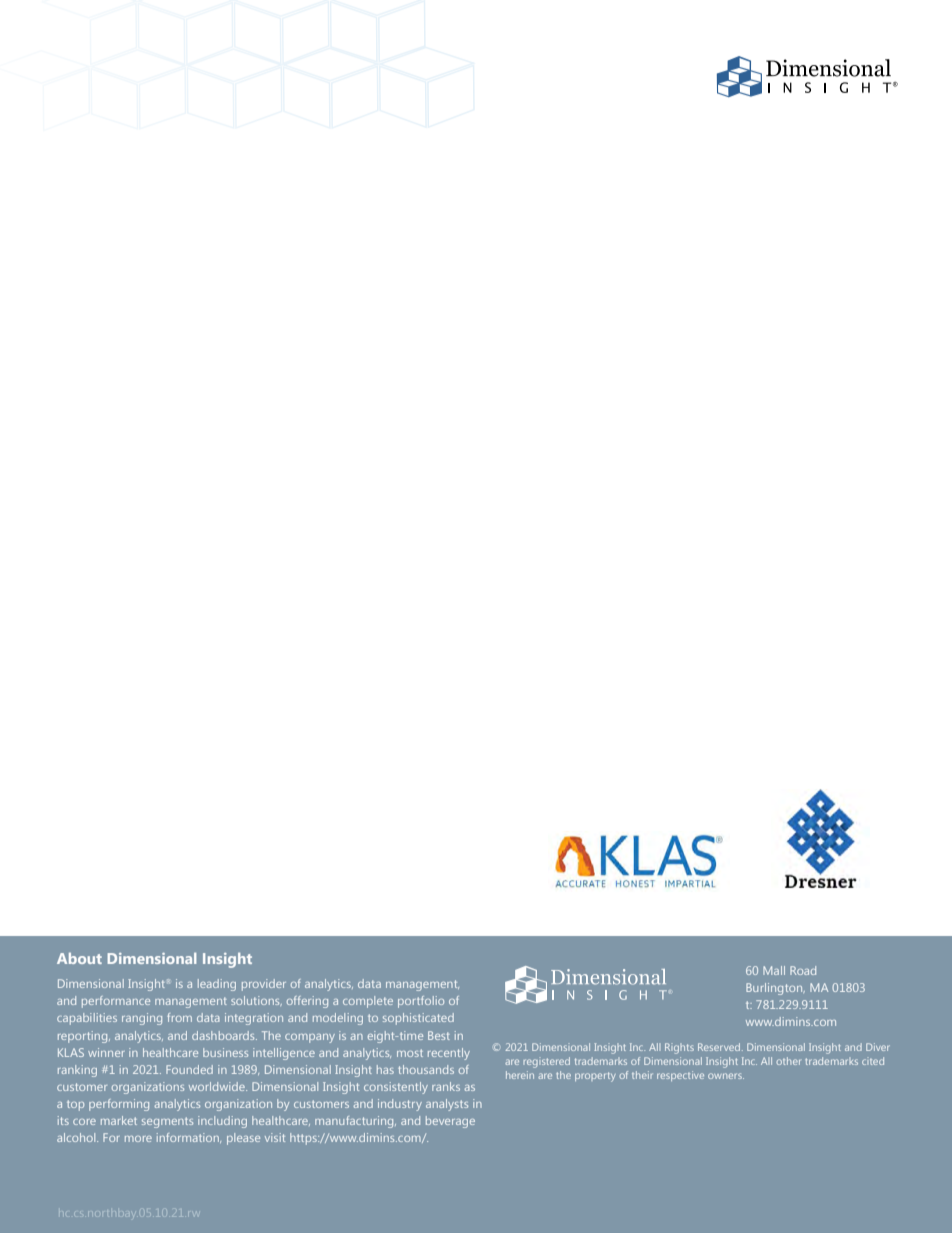  Describe the element at coordinates (720, 1047) in the screenshot. I see `Reserved` at that location.
